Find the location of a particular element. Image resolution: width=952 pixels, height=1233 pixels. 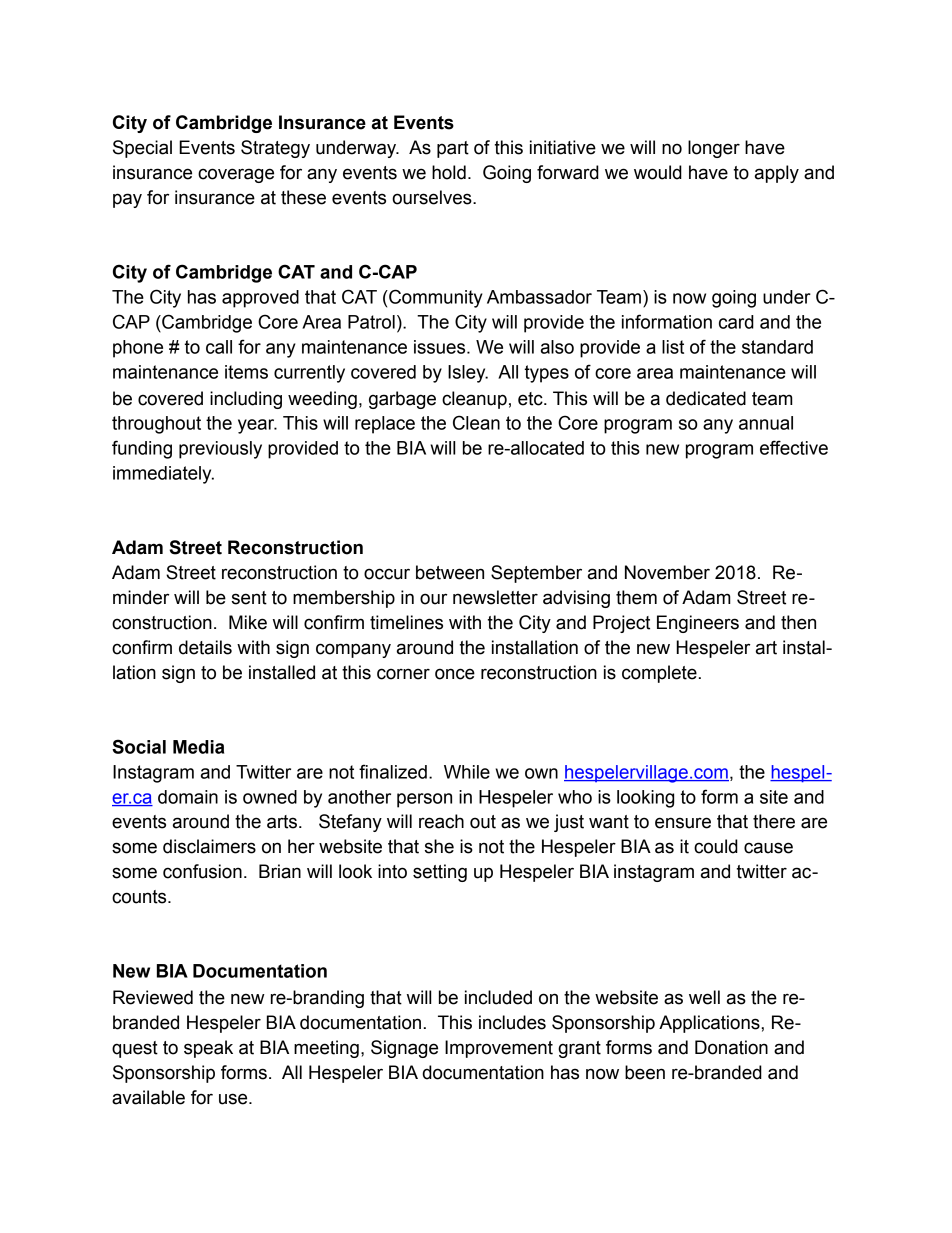

speak is located at coordinates (208, 1049).
